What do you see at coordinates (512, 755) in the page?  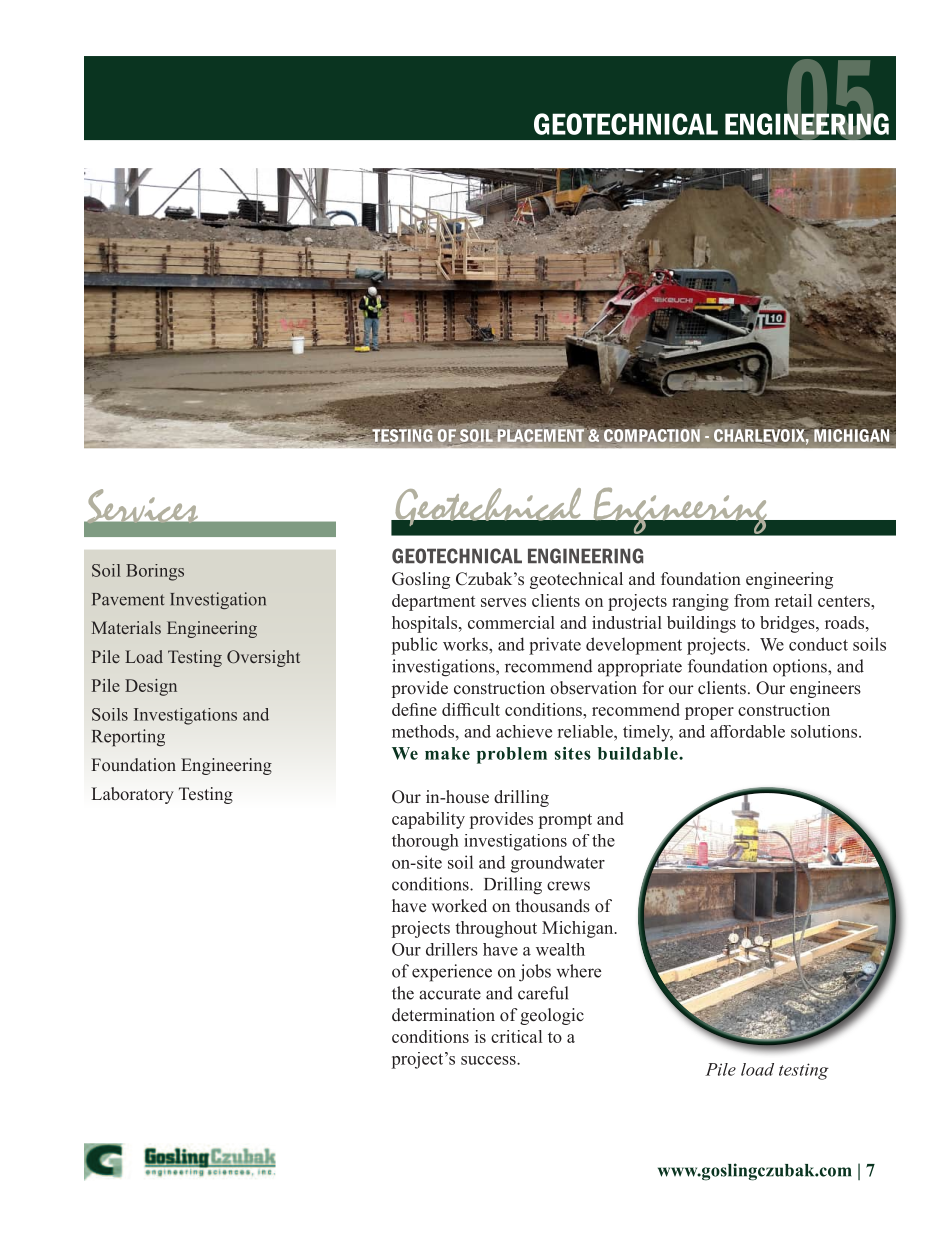 I see `problem` at bounding box center [512, 755].
